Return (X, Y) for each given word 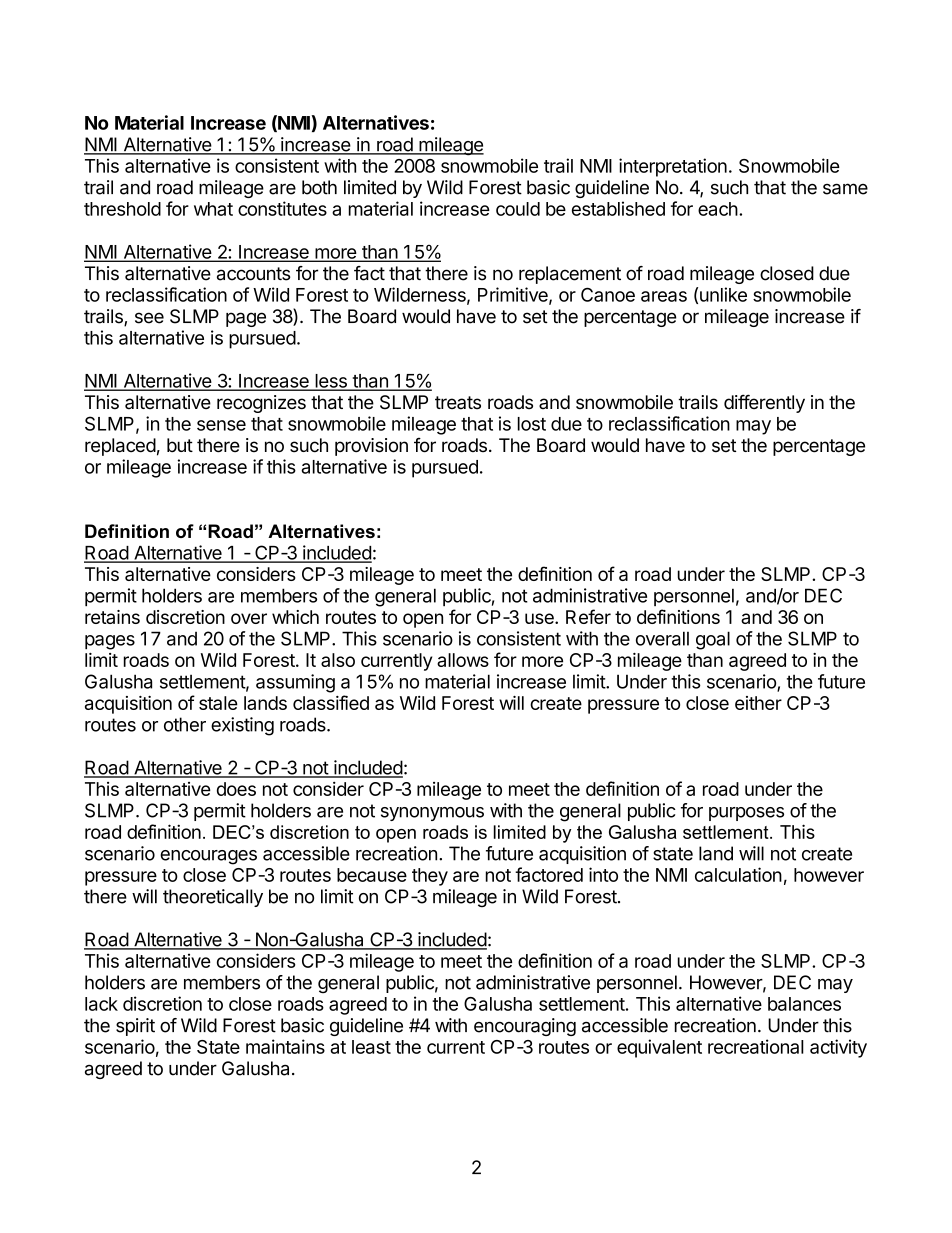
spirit (135, 1027)
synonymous (432, 814)
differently (764, 403)
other (185, 724)
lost (532, 424)
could (518, 209)
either (758, 703)
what (213, 209)
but (180, 445)
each (718, 209)
